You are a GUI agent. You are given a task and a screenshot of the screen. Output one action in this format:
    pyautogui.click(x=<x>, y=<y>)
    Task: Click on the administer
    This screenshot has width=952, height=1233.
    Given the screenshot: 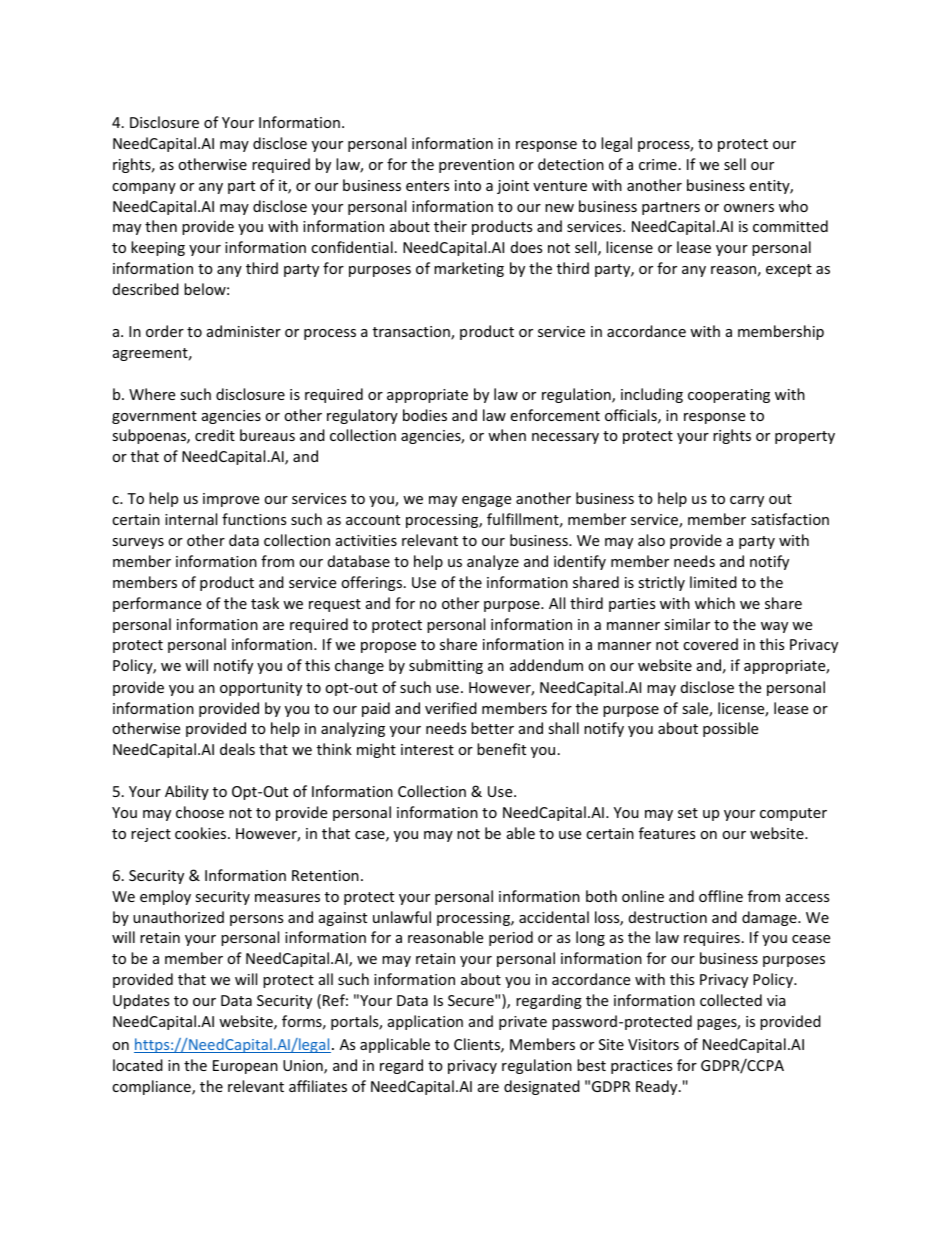 What is the action you would take?
    pyautogui.click(x=244, y=331)
